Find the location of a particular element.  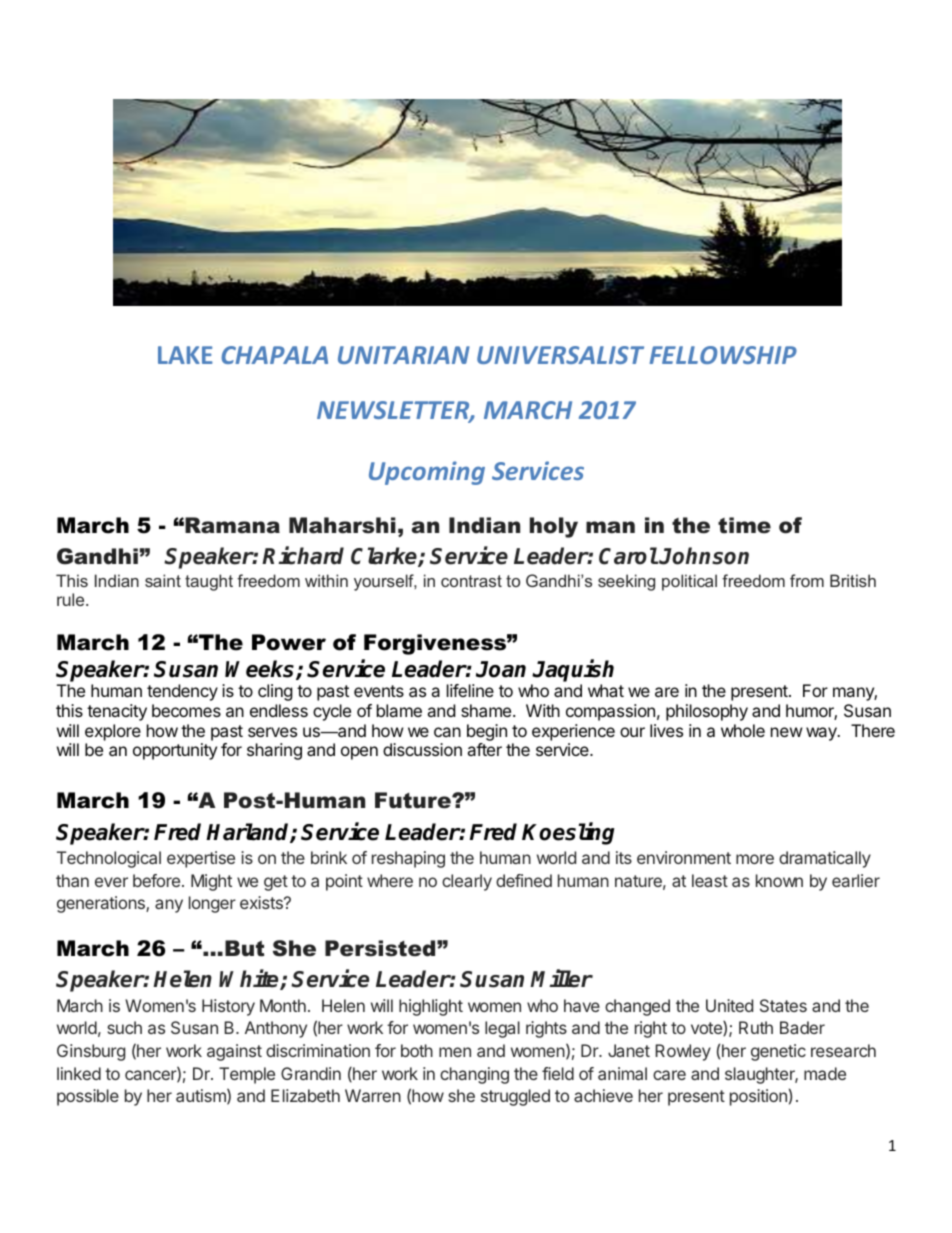

before is located at coordinates (158, 880).
